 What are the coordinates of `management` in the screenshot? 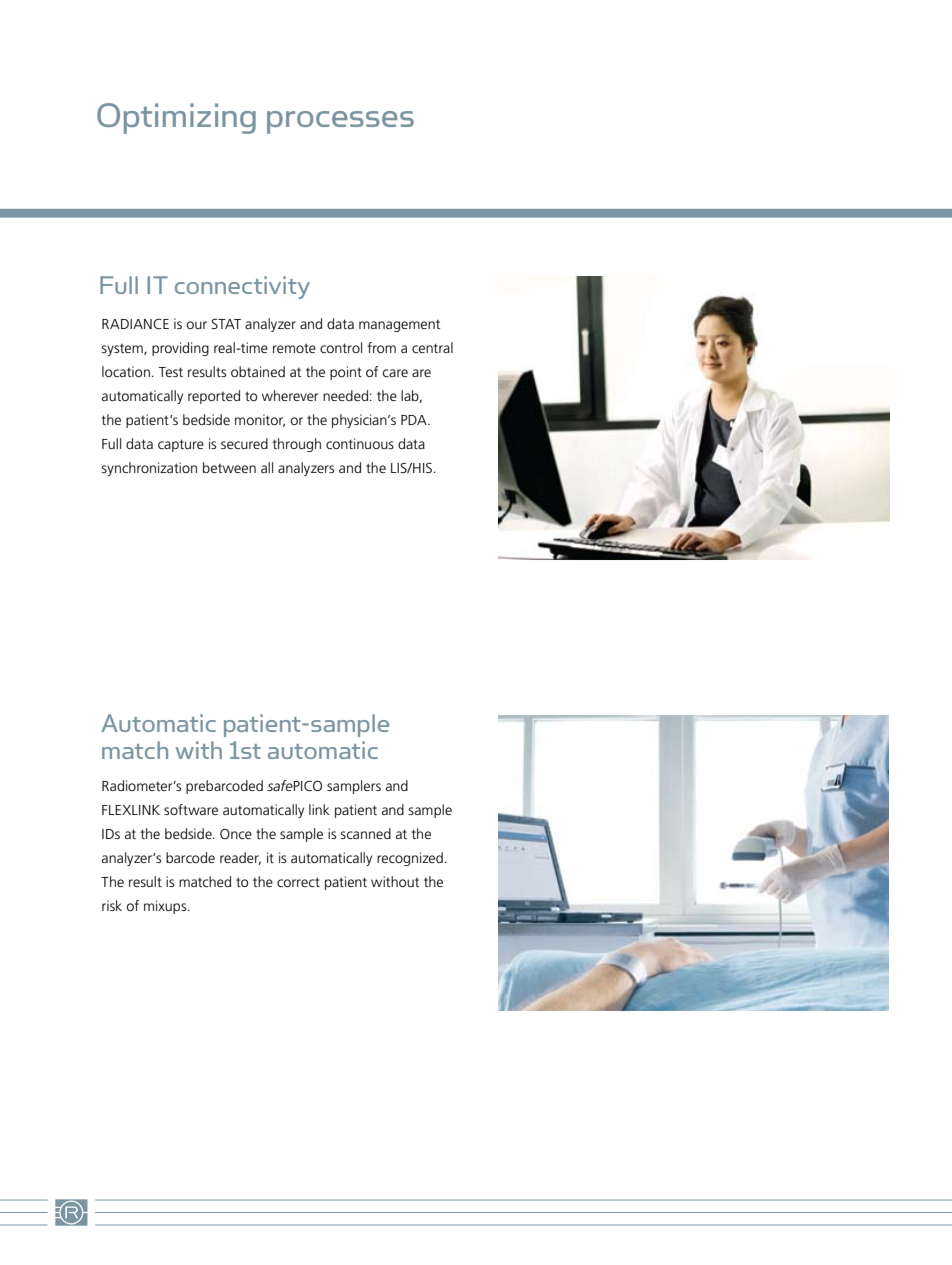 It's located at (399, 326).
